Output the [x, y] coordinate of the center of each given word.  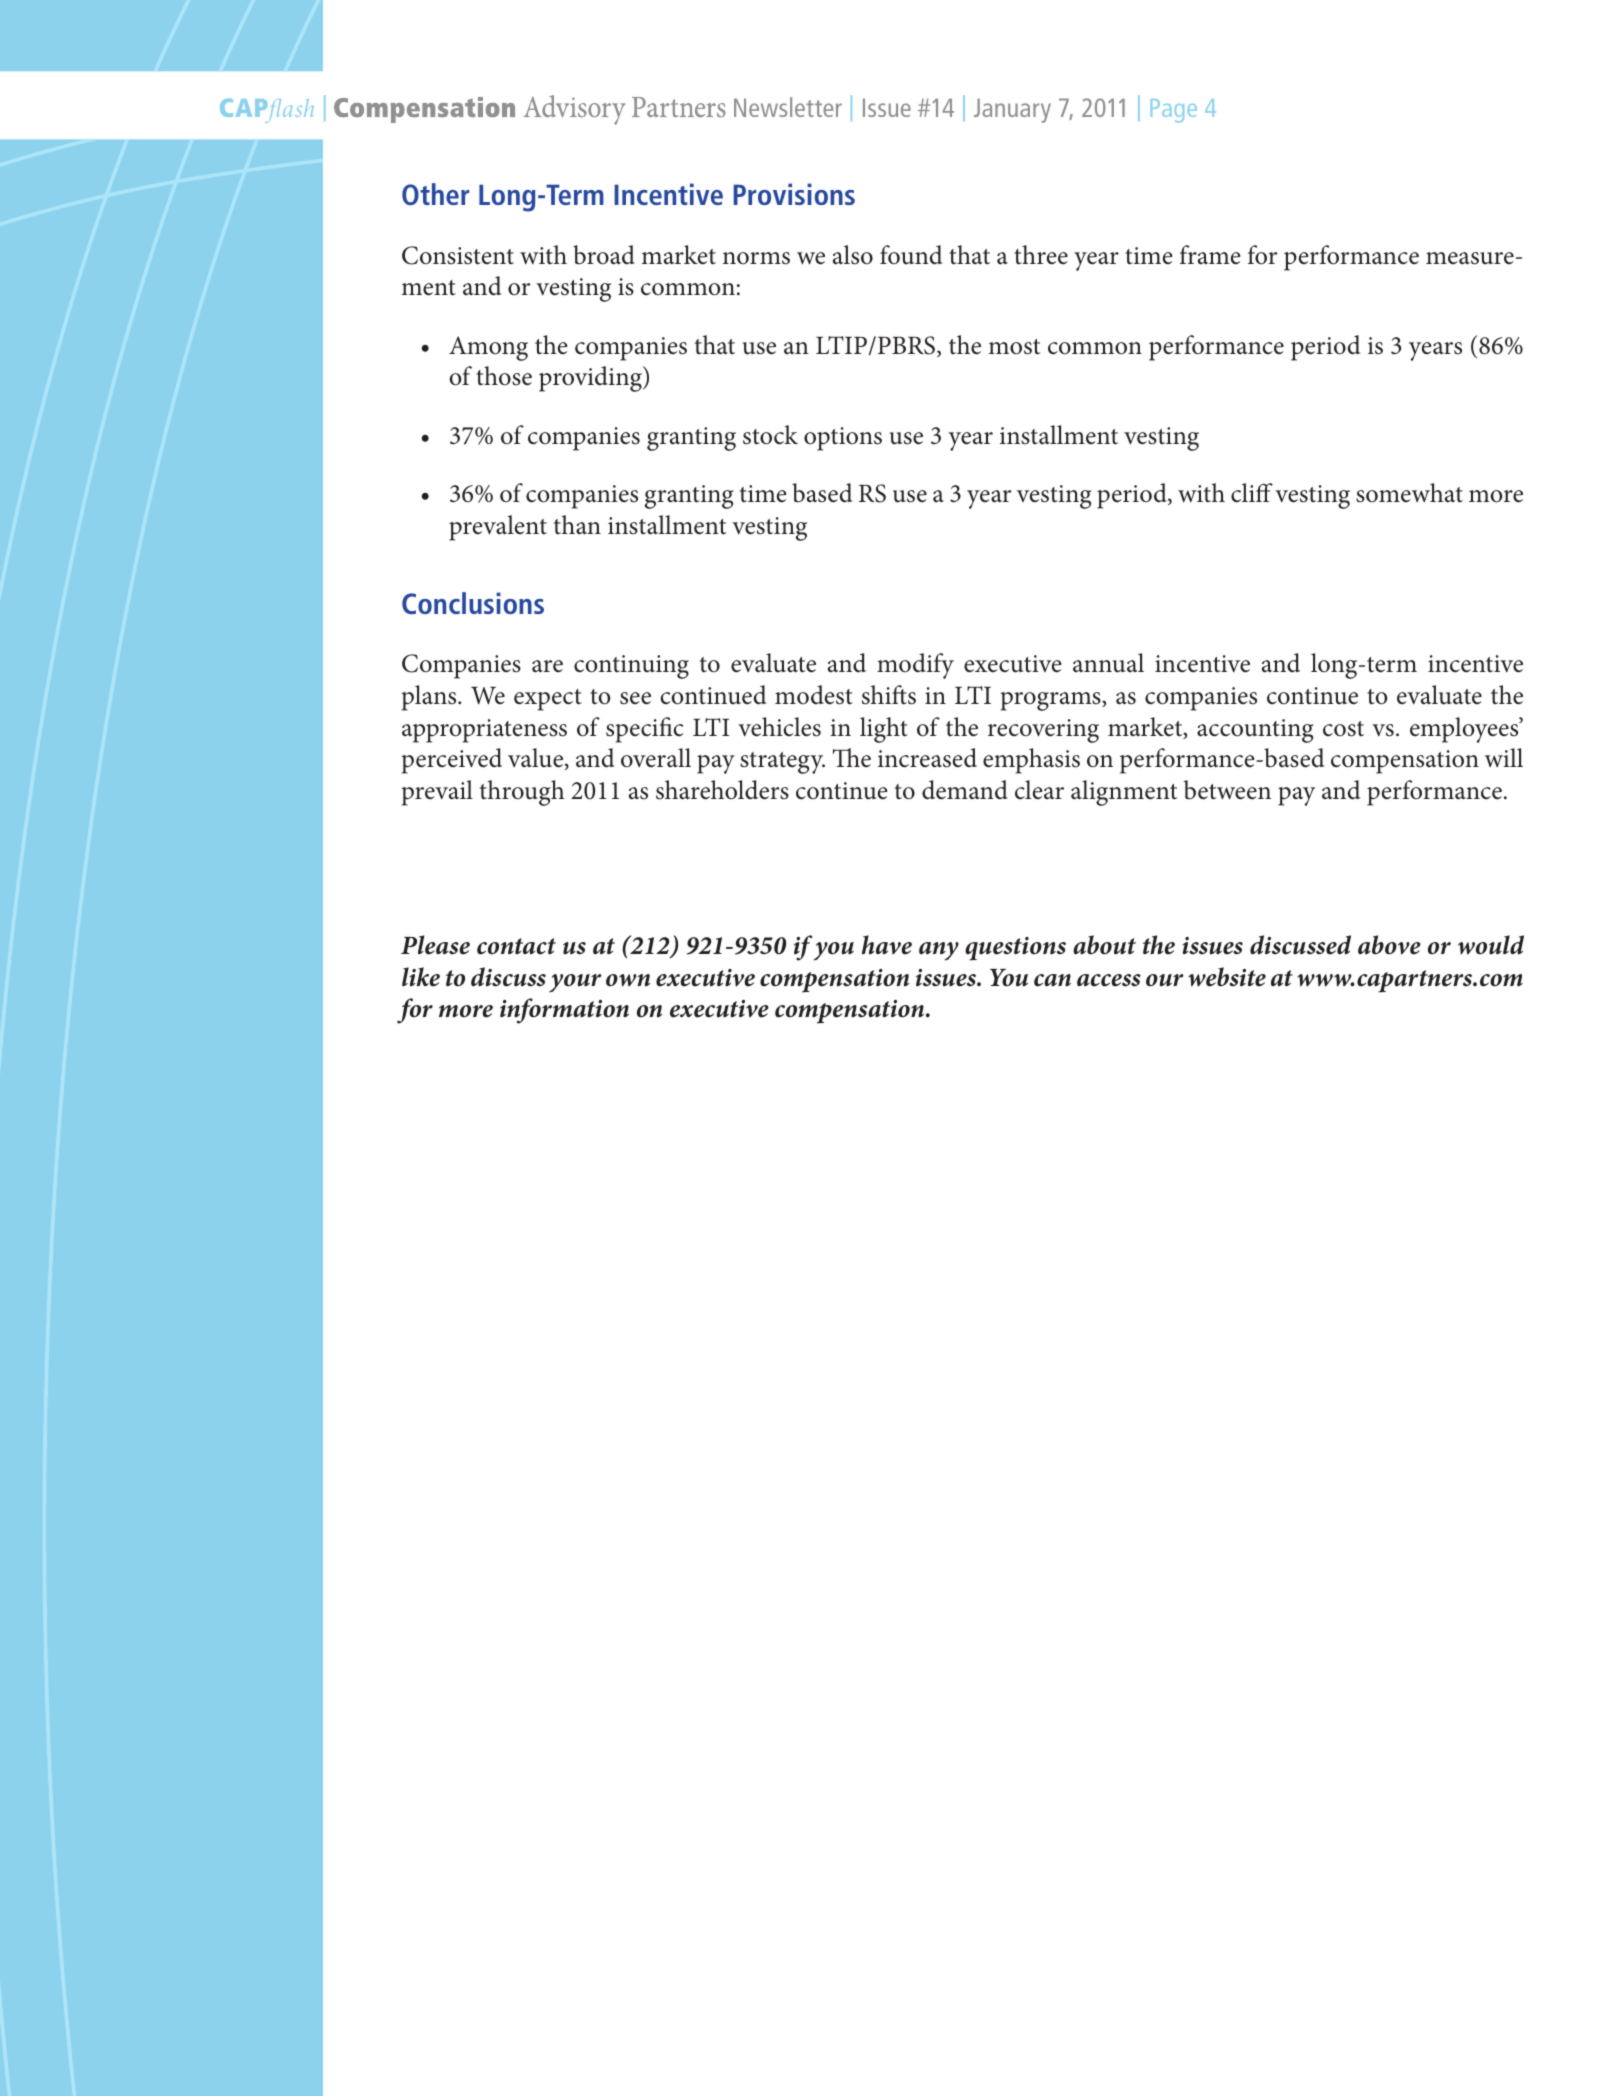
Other [435, 194]
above [1389, 945]
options [843, 439]
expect [548, 700]
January [1012, 110]
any [939, 951]
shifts [889, 695]
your [575, 983]
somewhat [1409, 493]
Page [1174, 111]
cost [1343, 729]
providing [591, 379]
